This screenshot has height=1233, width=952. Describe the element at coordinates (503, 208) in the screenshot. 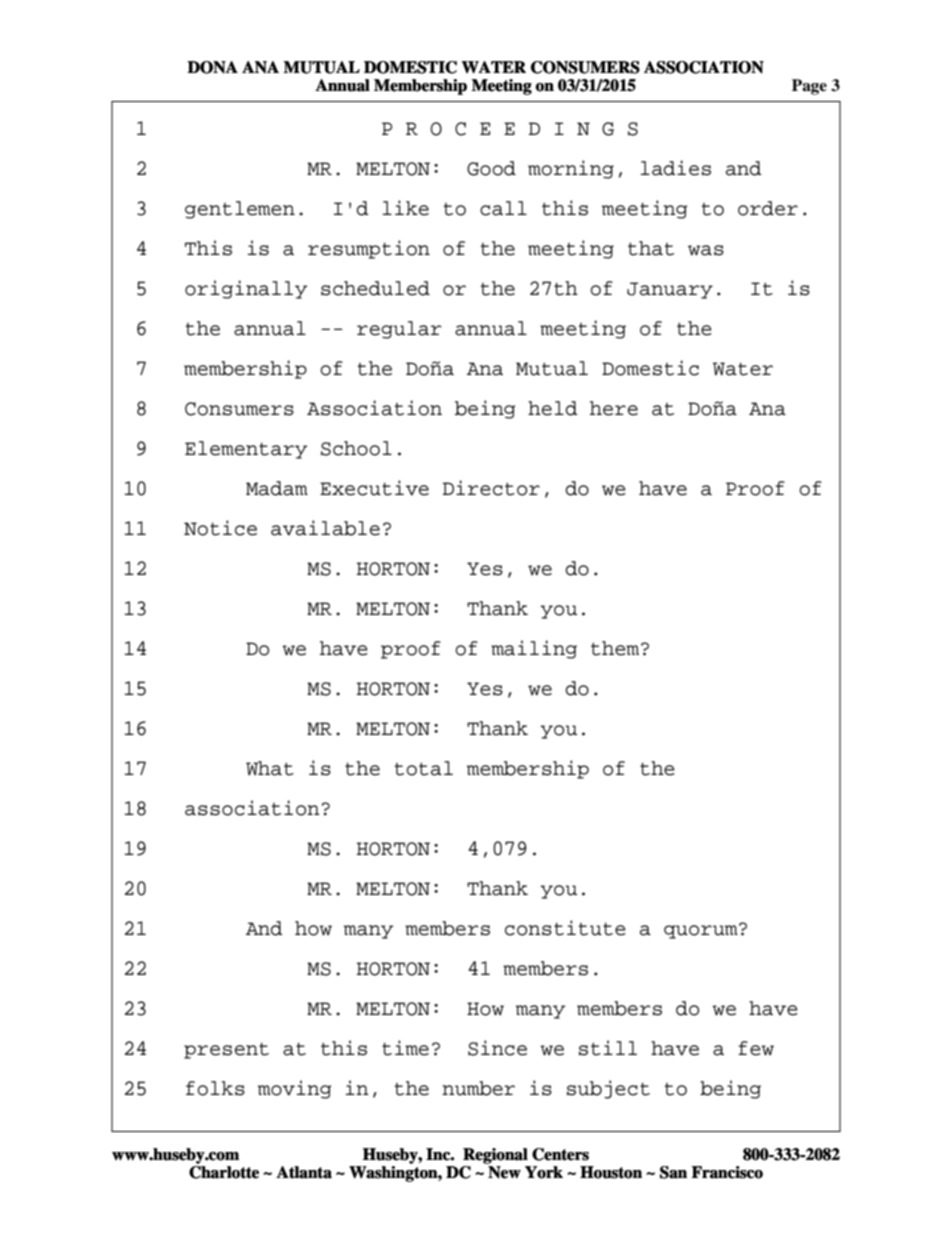

I see `call` at that location.
